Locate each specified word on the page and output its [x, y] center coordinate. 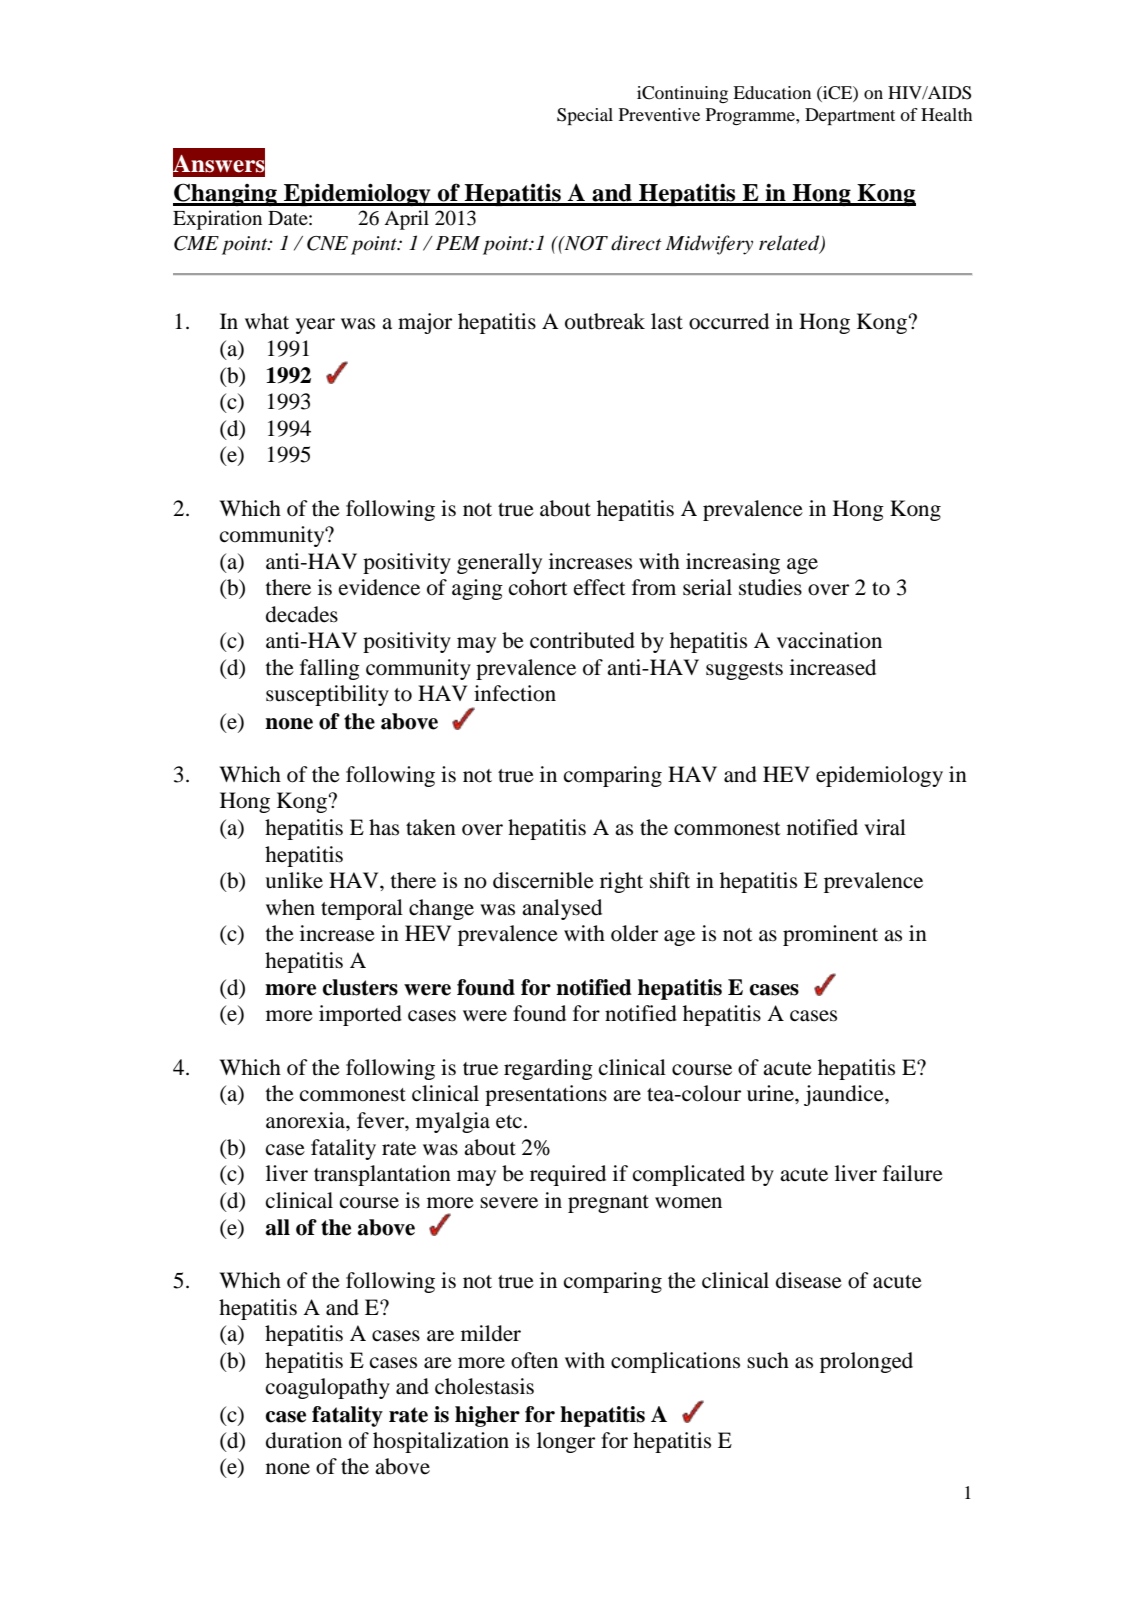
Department [850, 116]
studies [770, 587]
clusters [360, 987]
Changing [226, 194]
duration [304, 1440]
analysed [562, 909]
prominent [830, 935]
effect [600, 587]
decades [302, 614]
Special [585, 116]
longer [566, 1442]
